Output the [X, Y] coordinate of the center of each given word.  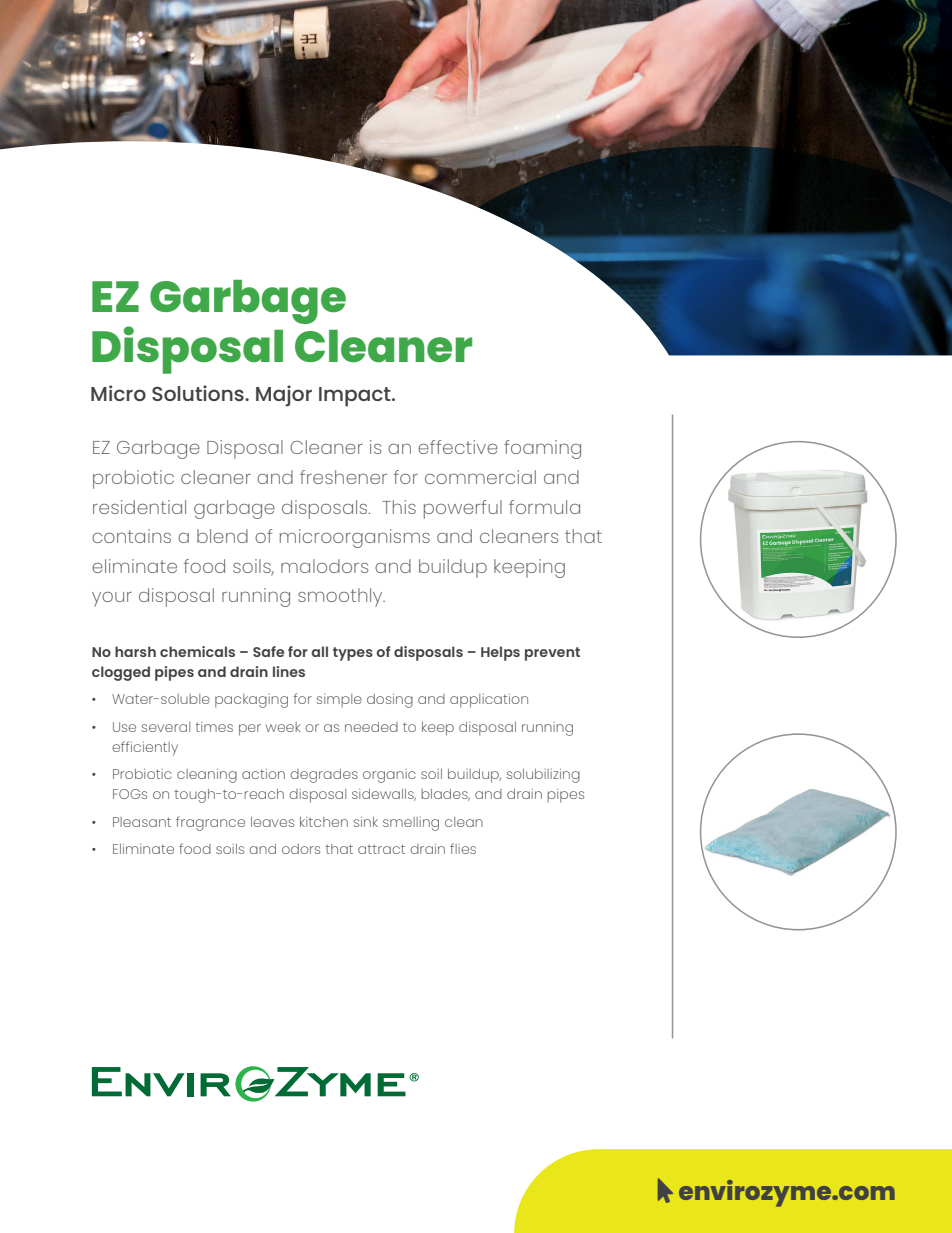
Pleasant [142, 822]
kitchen [324, 822]
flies [463, 848]
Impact [356, 397]
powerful [463, 509]
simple [339, 701]
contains [131, 536]
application [489, 701]
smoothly [341, 597]
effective [458, 447]
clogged [121, 673]
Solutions [199, 393]
